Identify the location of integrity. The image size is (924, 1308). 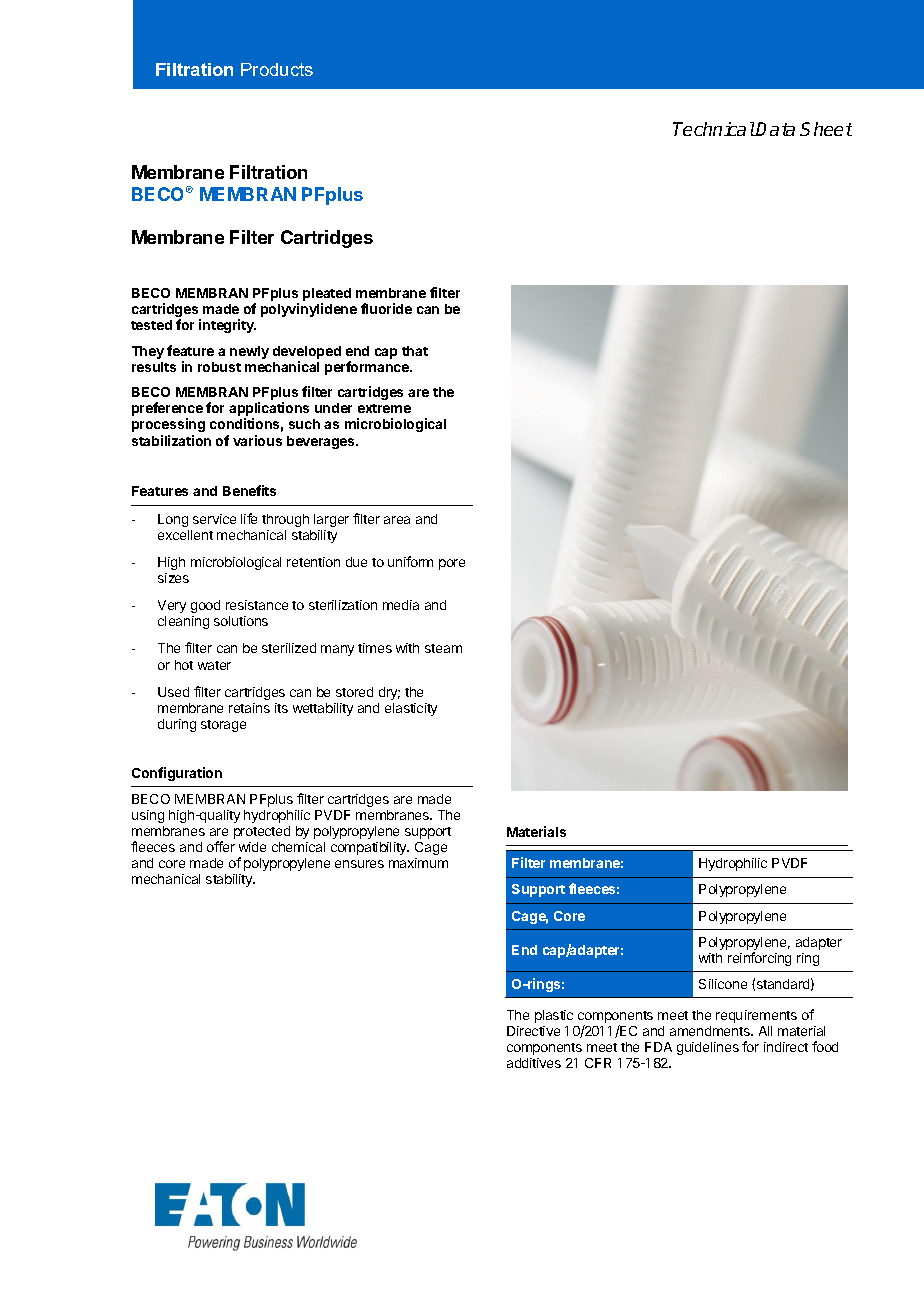
(227, 326).
